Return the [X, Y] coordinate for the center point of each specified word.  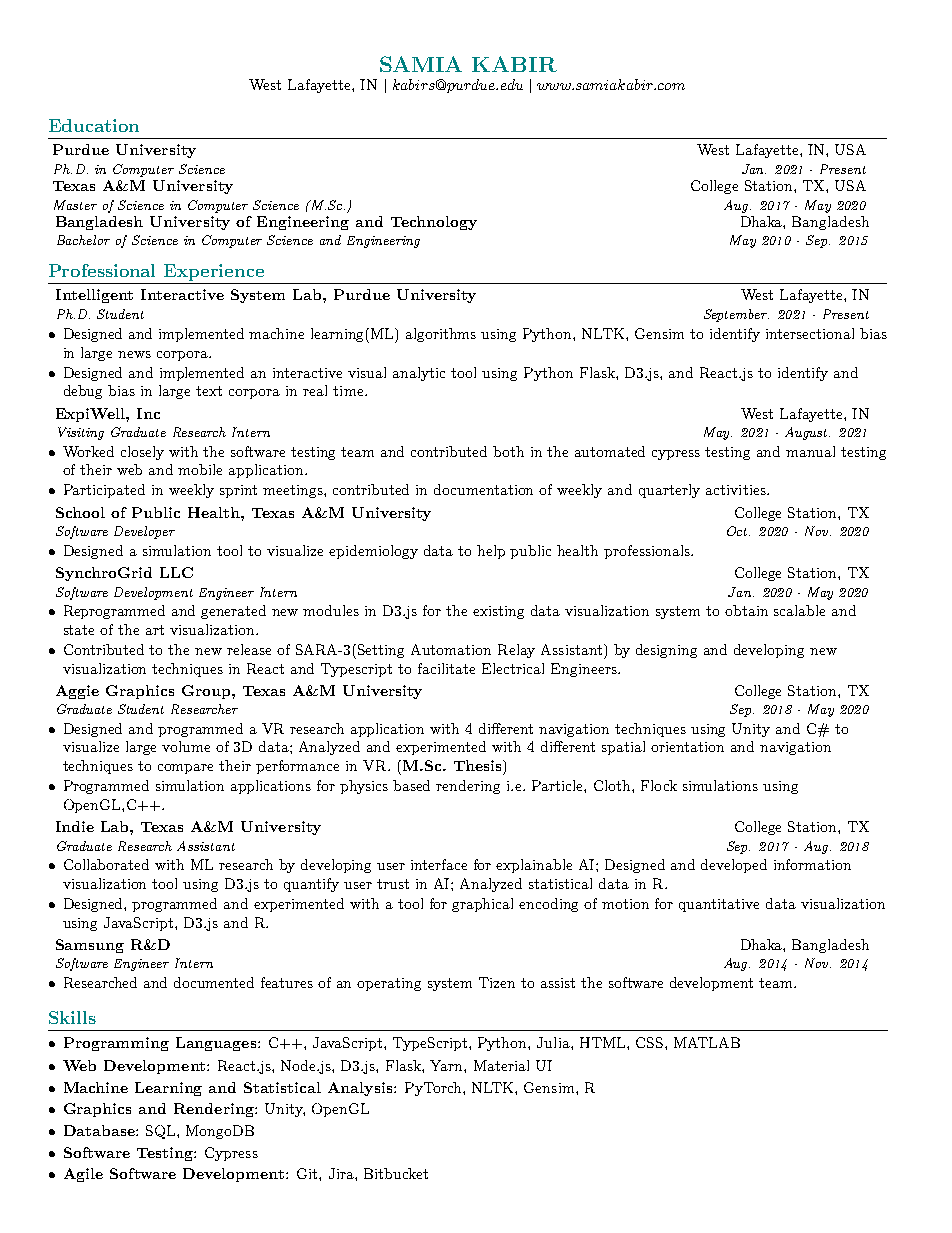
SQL [162, 1132]
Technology [434, 223]
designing [666, 651]
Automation [451, 649]
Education [94, 125]
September [736, 315]
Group [207, 692]
